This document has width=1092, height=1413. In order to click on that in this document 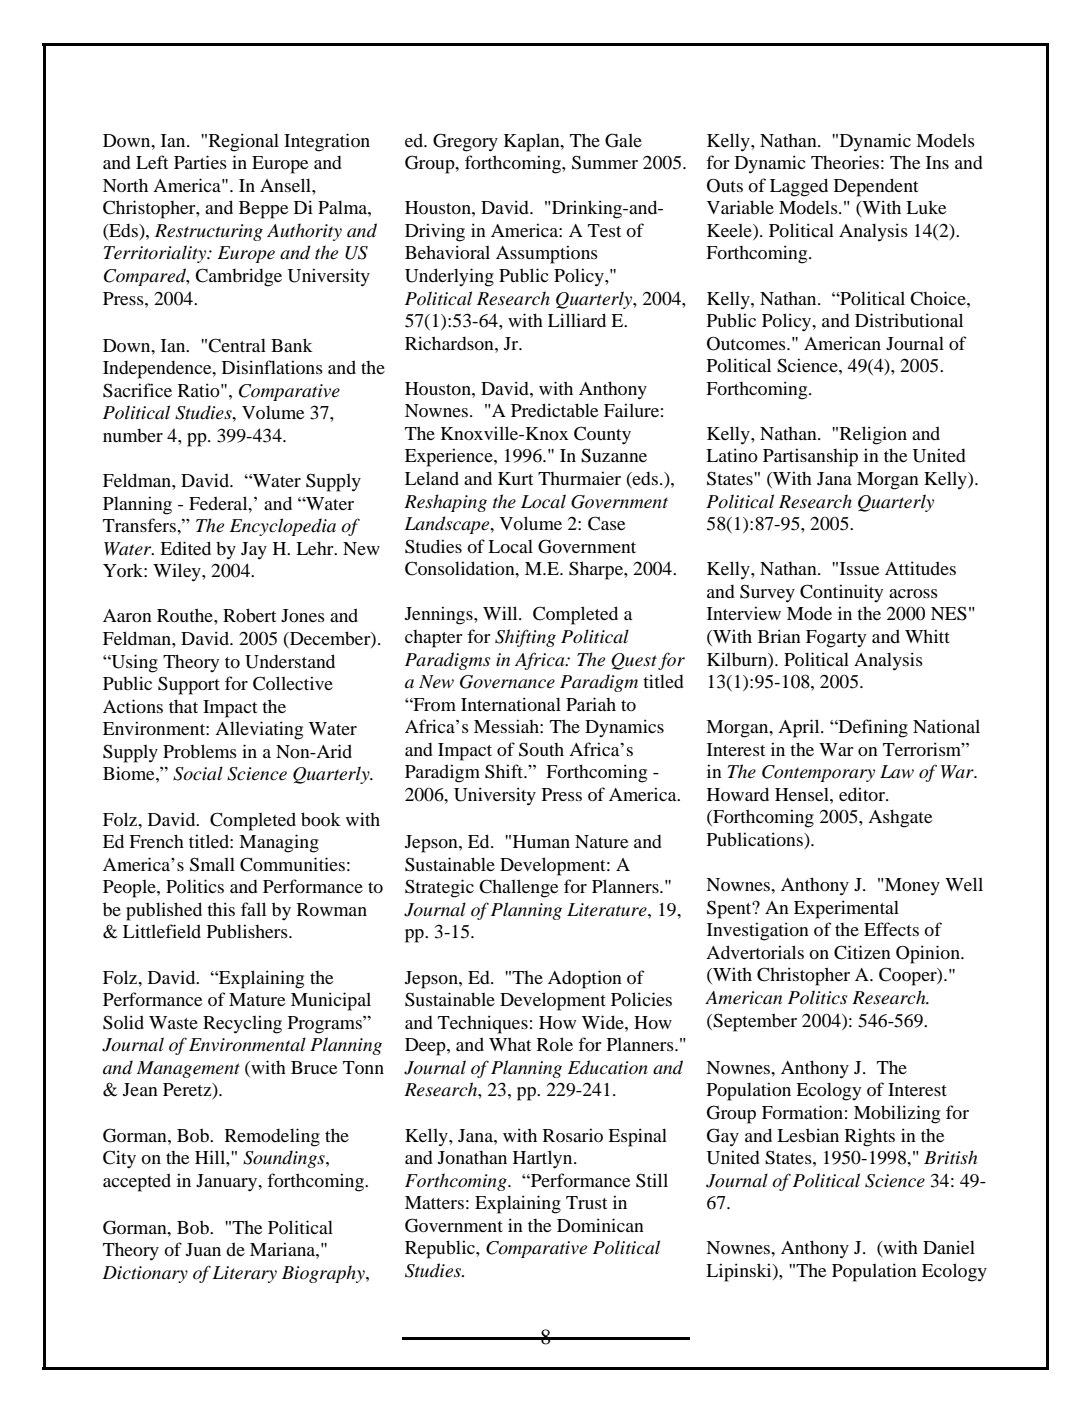, I will do `click(183, 706)`.
